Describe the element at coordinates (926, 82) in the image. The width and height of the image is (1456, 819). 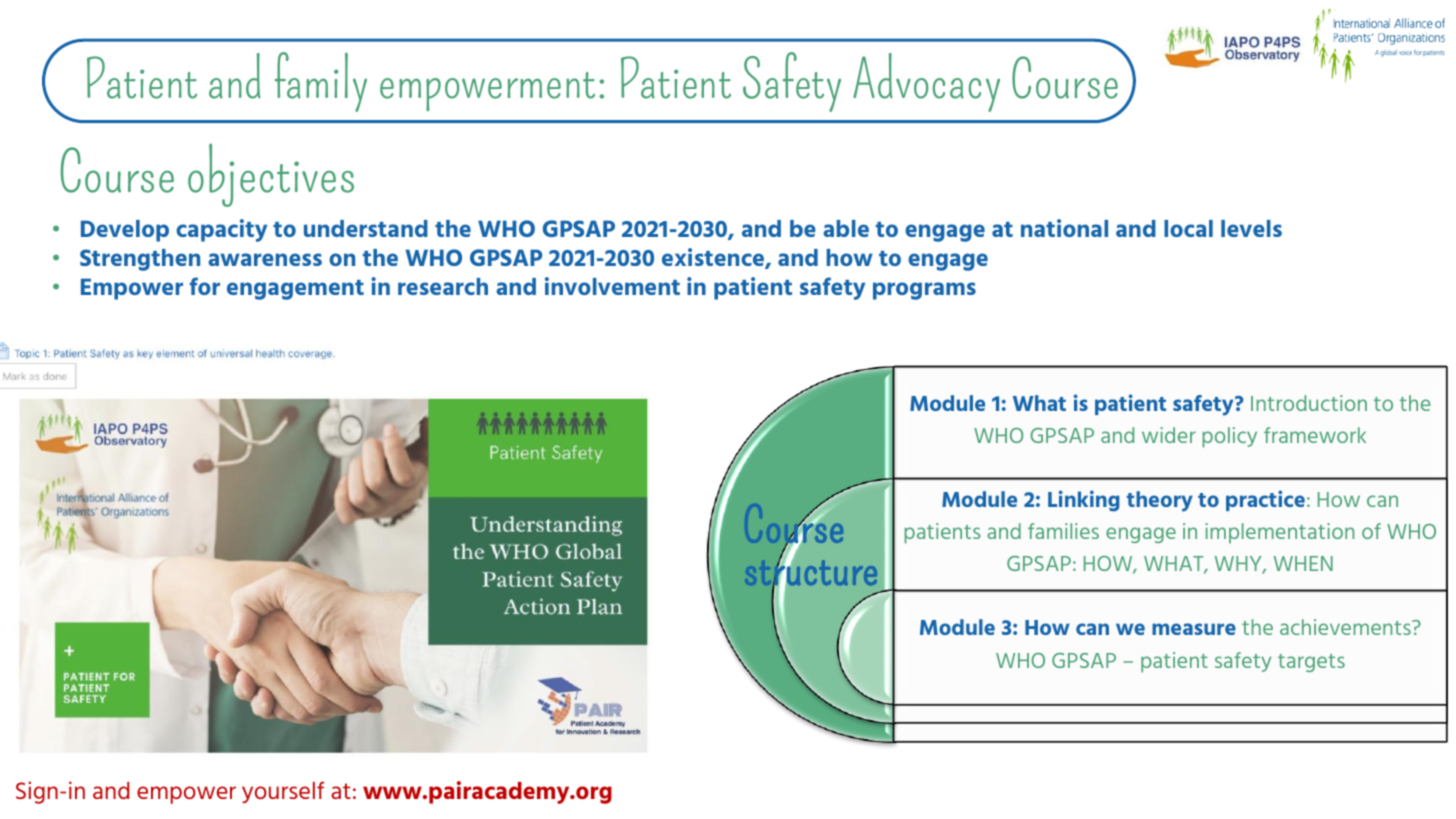
I see `Advocacy` at that location.
